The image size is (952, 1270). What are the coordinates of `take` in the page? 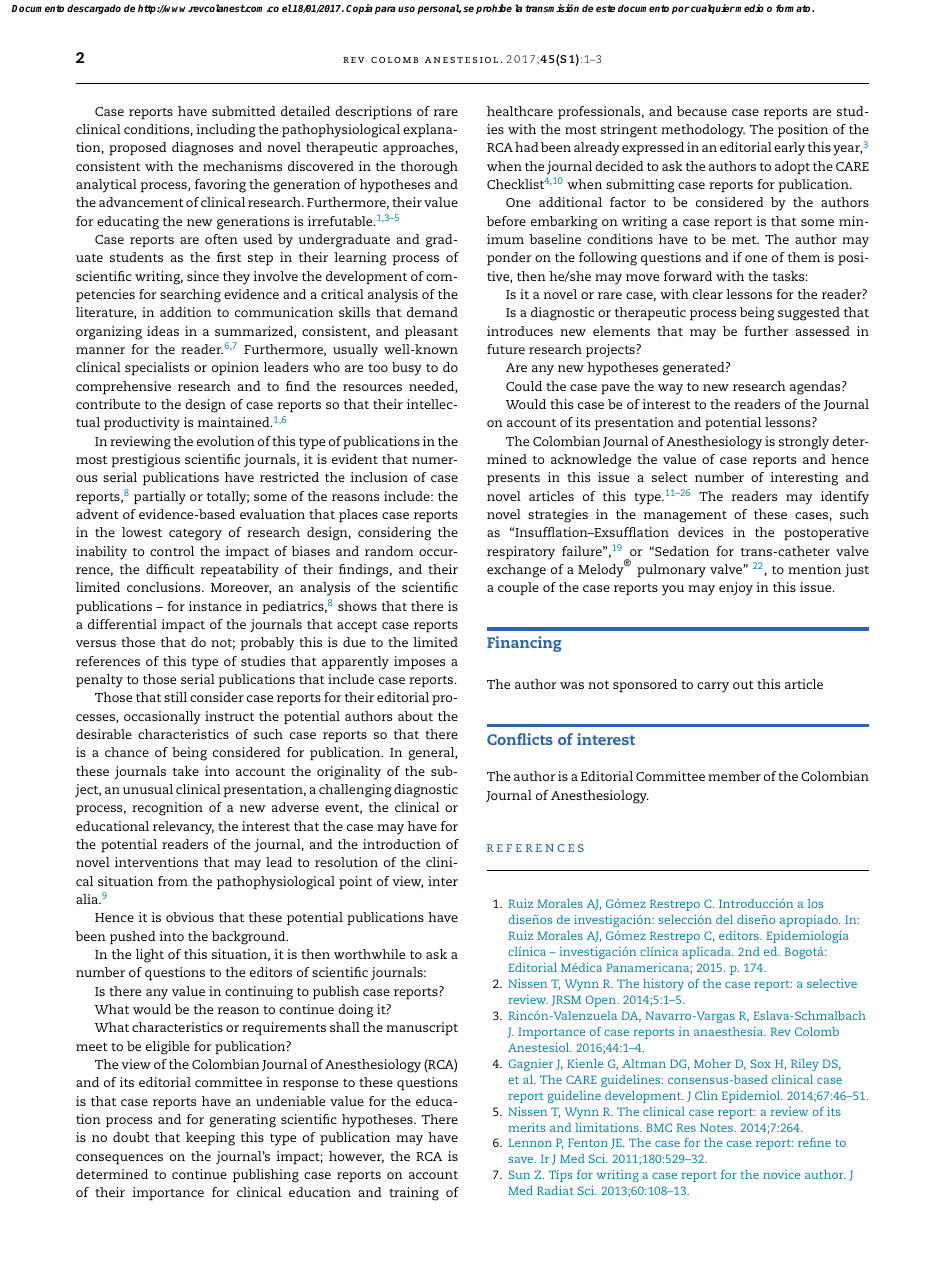 It's located at (186, 771).
